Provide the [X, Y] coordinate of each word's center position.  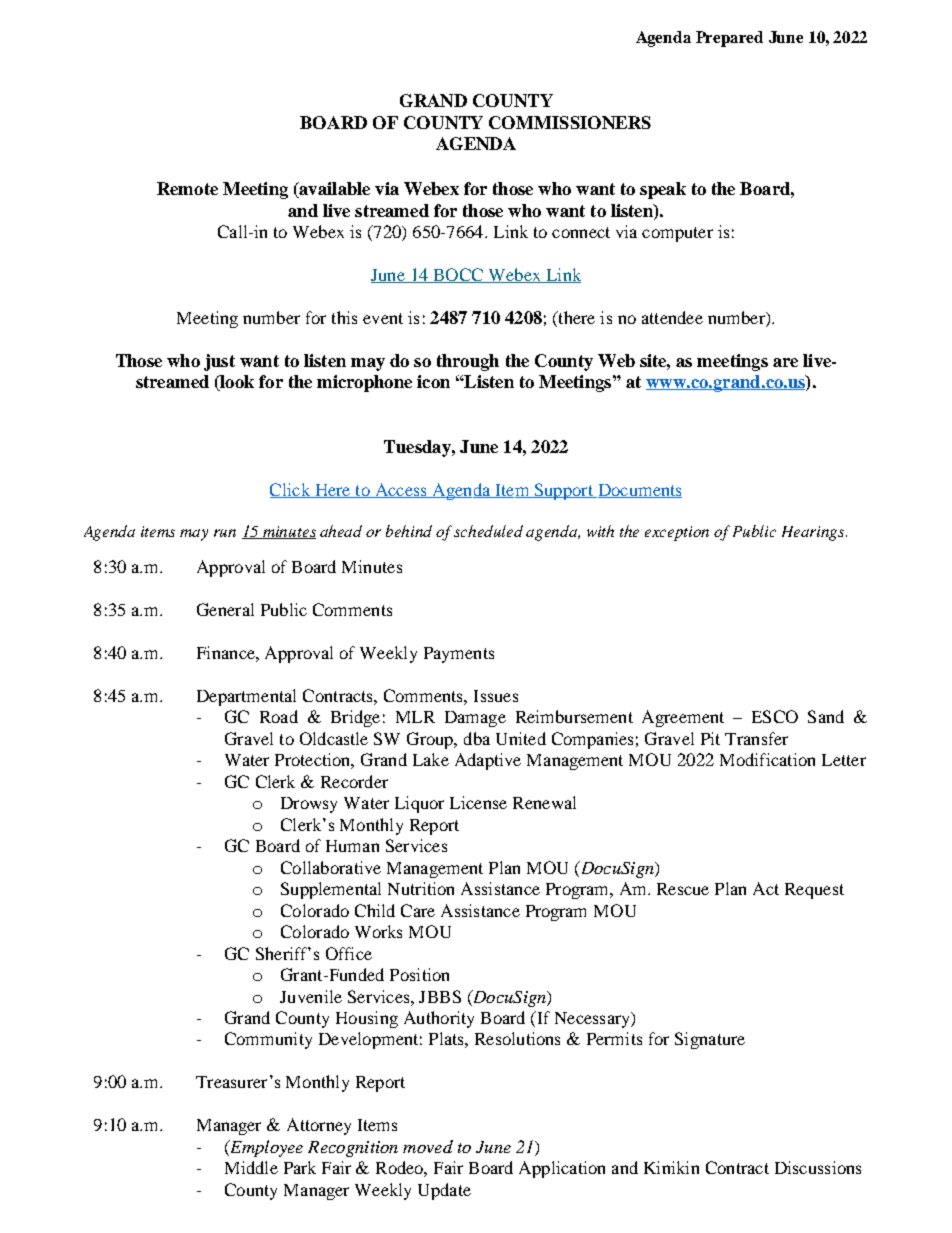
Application [562, 1169]
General [225, 609]
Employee [265, 1148]
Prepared [729, 39]
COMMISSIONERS [570, 122]
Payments [459, 655]
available [333, 190]
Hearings [814, 533]
